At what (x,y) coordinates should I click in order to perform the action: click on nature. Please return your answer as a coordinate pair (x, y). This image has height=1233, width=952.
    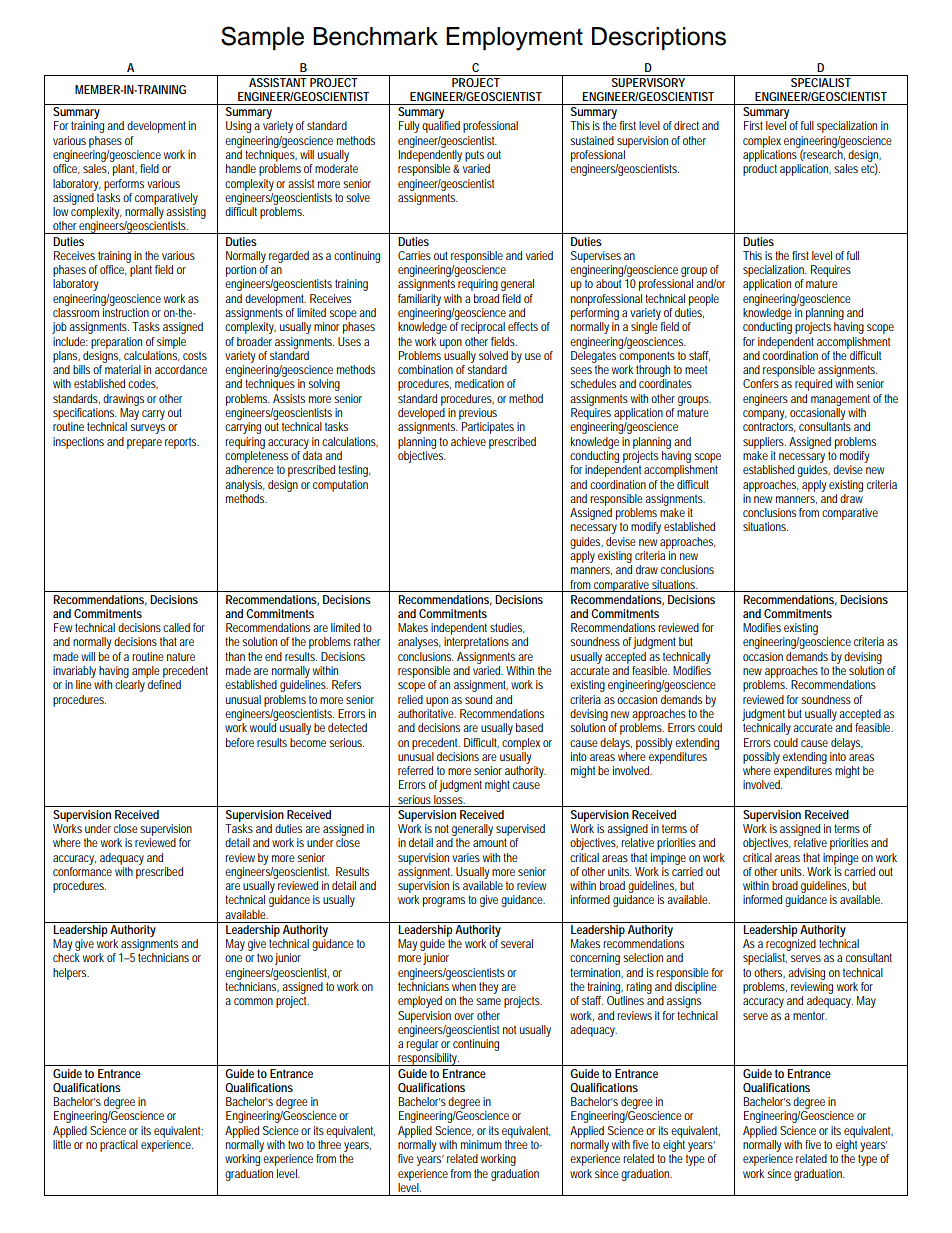
    Looking at the image, I should click on (181, 656).
